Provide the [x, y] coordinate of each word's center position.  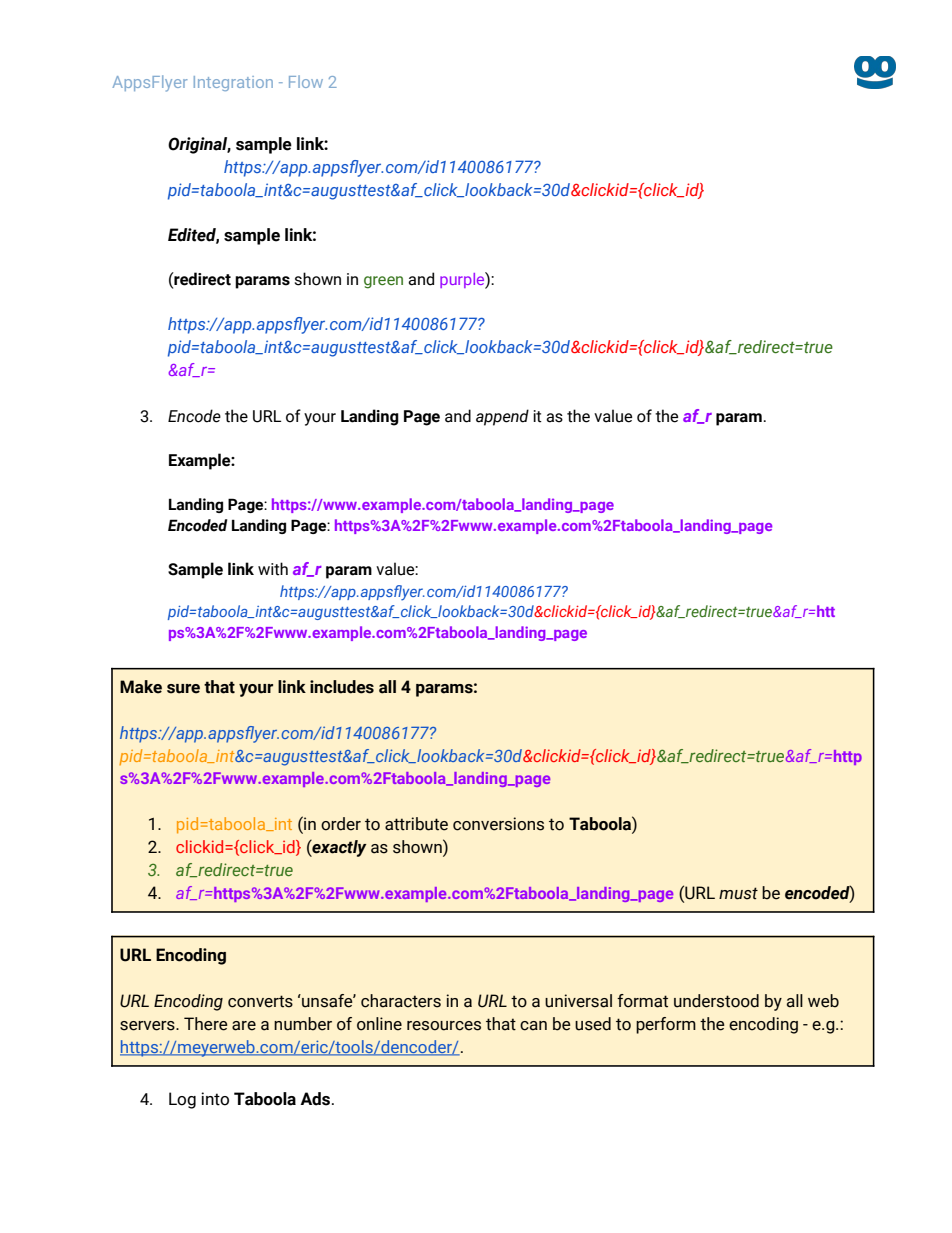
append [502, 417]
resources [444, 1026]
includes [342, 687]
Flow [306, 81]
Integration [233, 83]
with [273, 569]
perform [666, 1025]
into [215, 1099]
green [383, 282]
